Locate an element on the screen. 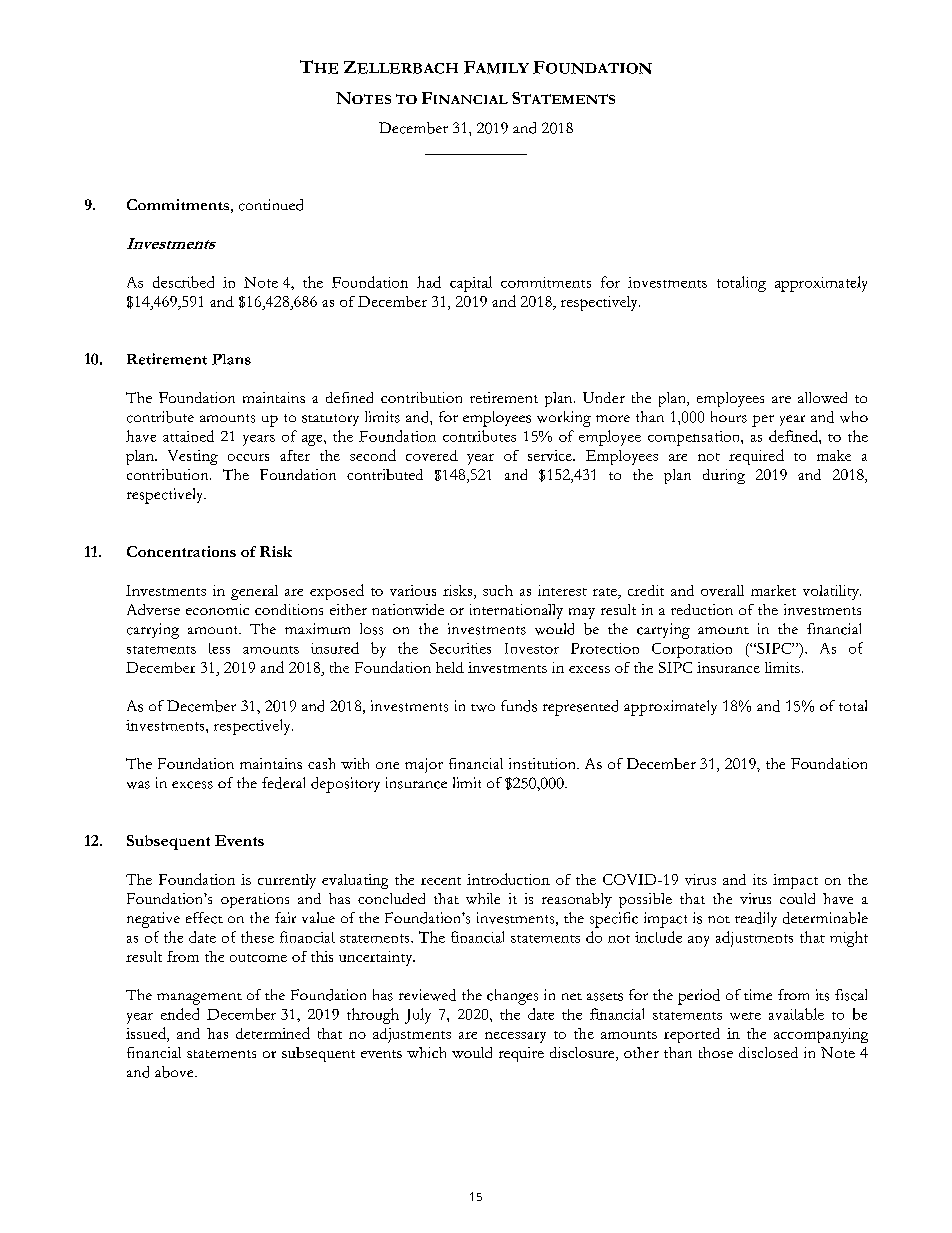 The width and height of the screenshot is (952, 1233). Securities is located at coordinates (460, 648).
